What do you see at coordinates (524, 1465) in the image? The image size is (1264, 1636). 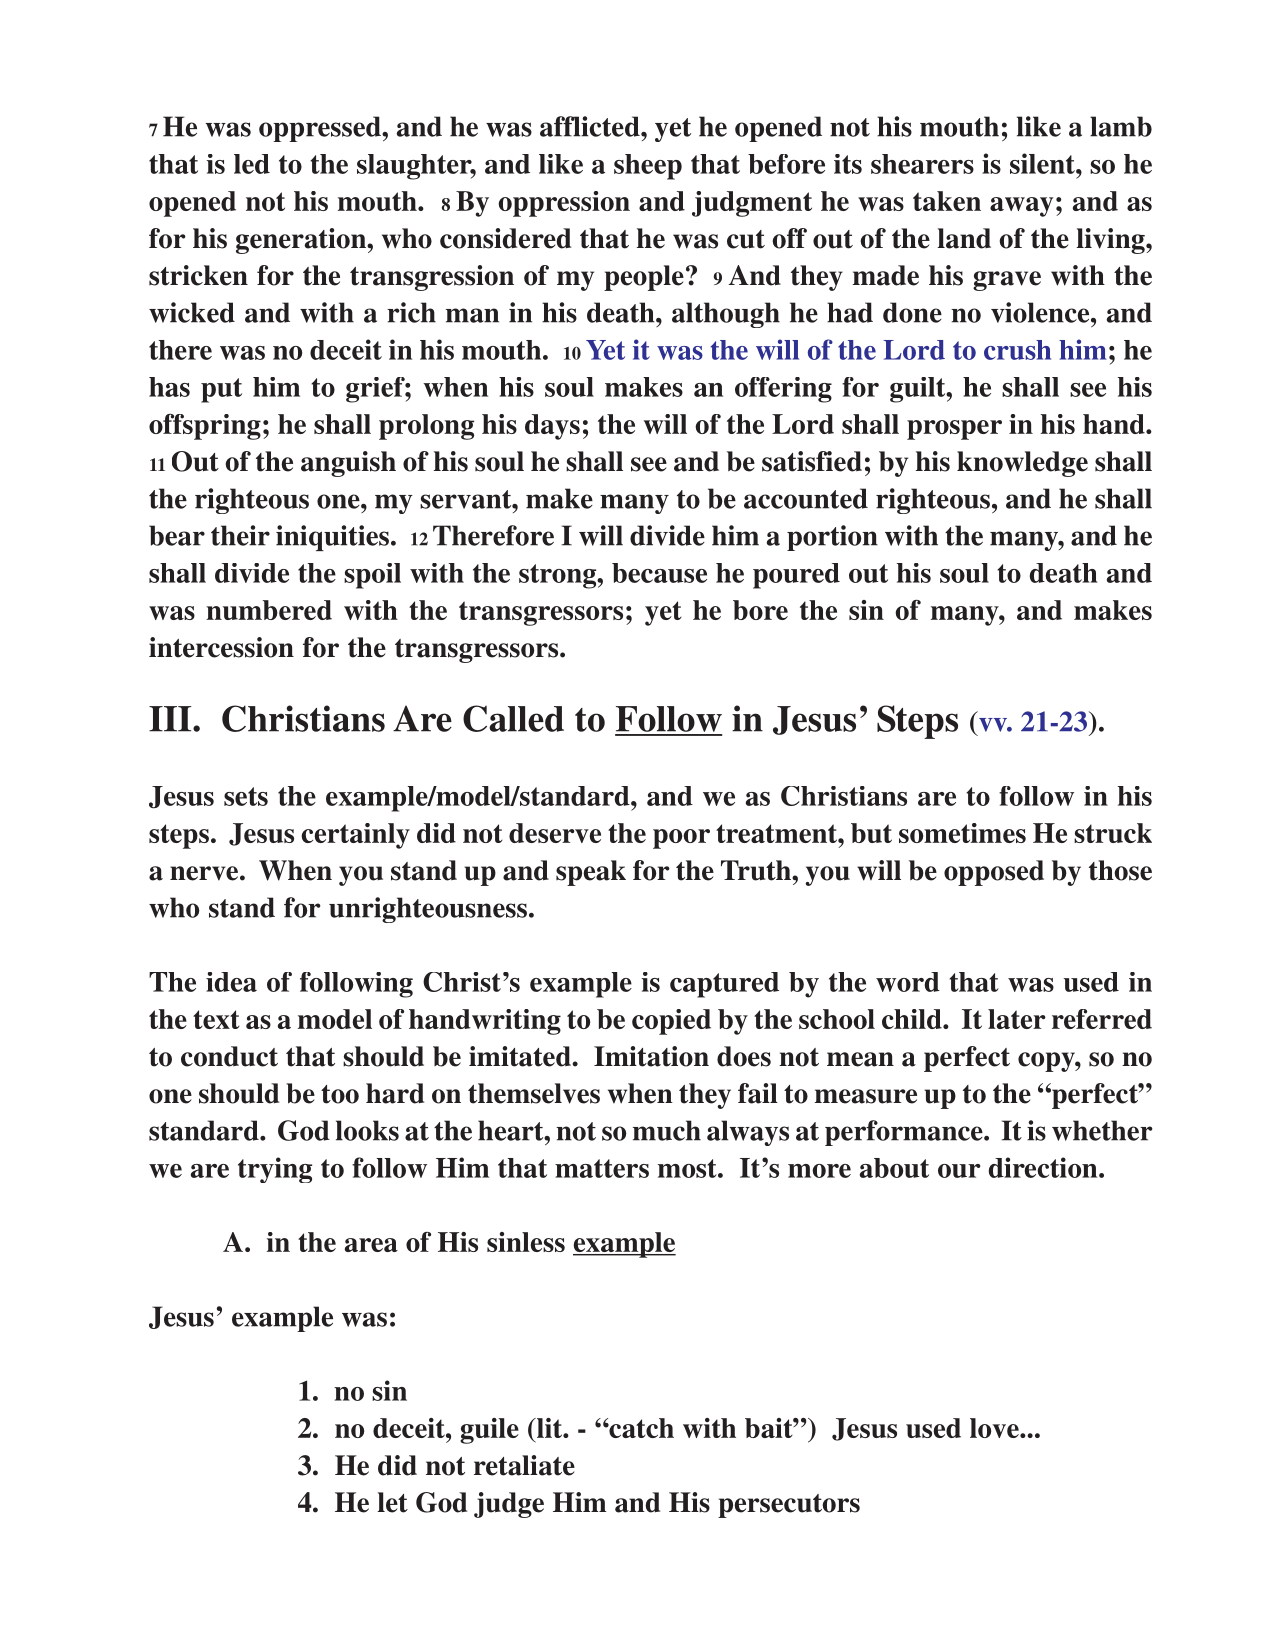 I see `retaliate` at bounding box center [524, 1465].
